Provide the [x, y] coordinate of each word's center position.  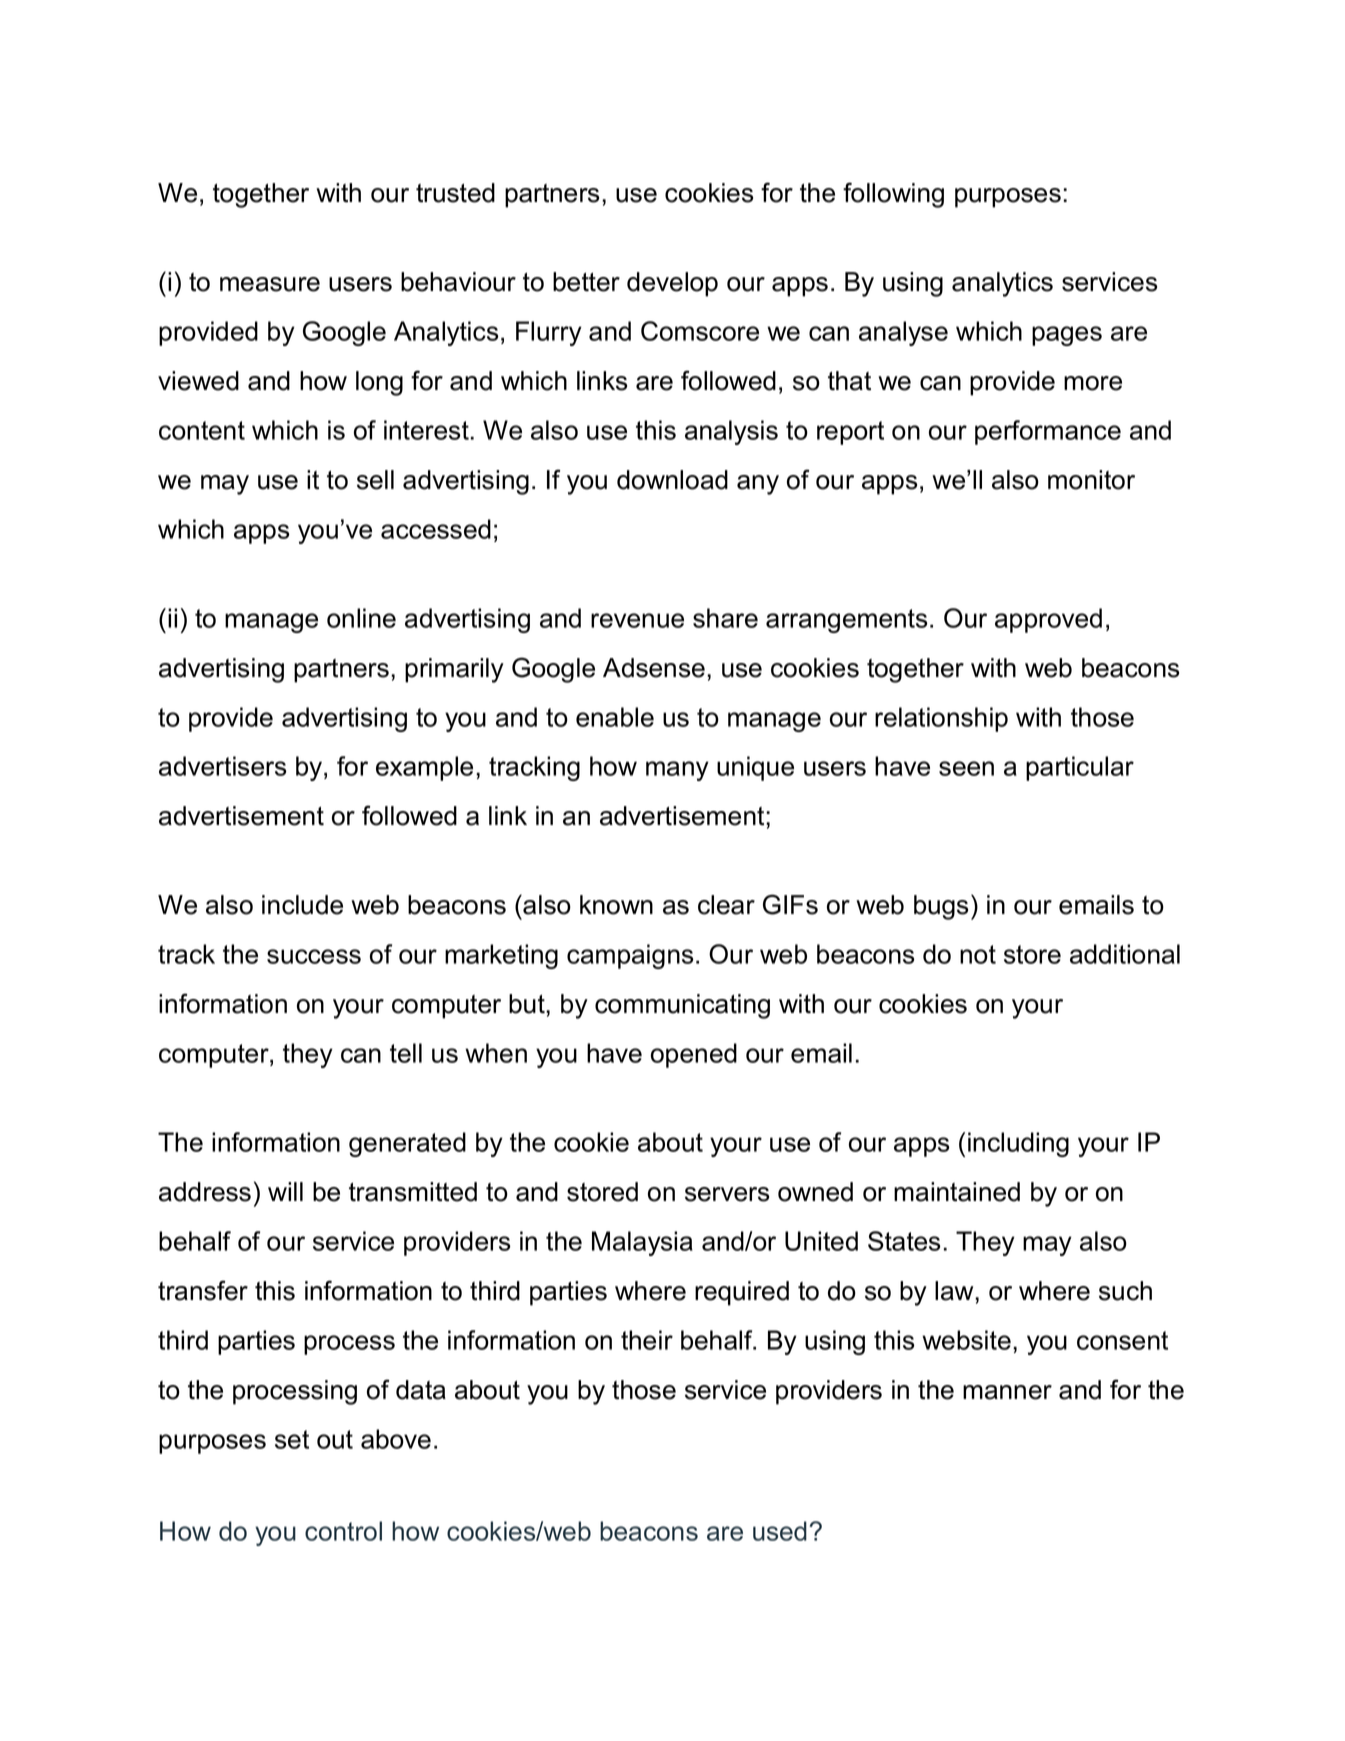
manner [1007, 1392]
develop [672, 284]
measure [270, 284]
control [343, 1531]
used [780, 1531]
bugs [941, 907]
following [893, 195]
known [616, 905]
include [302, 905]
